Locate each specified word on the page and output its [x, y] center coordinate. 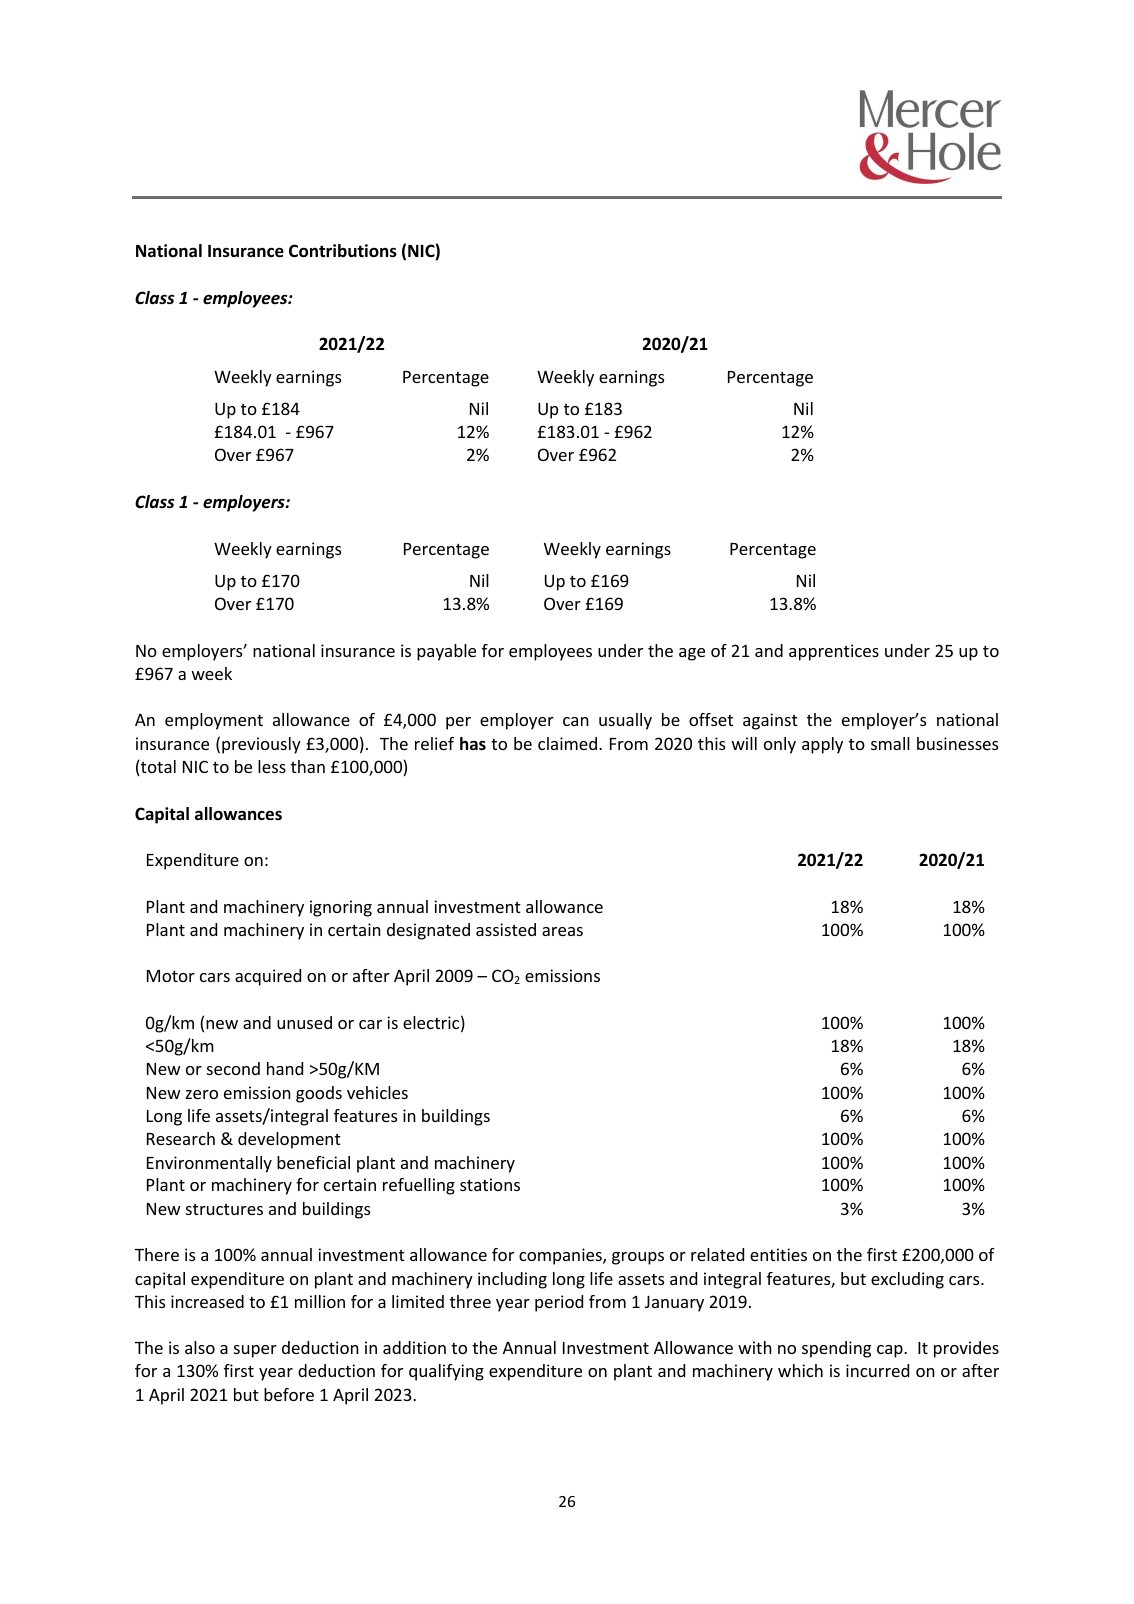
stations [490, 1184]
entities [778, 1254]
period [559, 1303]
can [576, 721]
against [770, 721]
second [233, 1068]
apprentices [834, 652]
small [890, 743]
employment [214, 721]
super [255, 1351]
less [272, 766]
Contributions [343, 251]
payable [446, 652]
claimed [567, 743]
